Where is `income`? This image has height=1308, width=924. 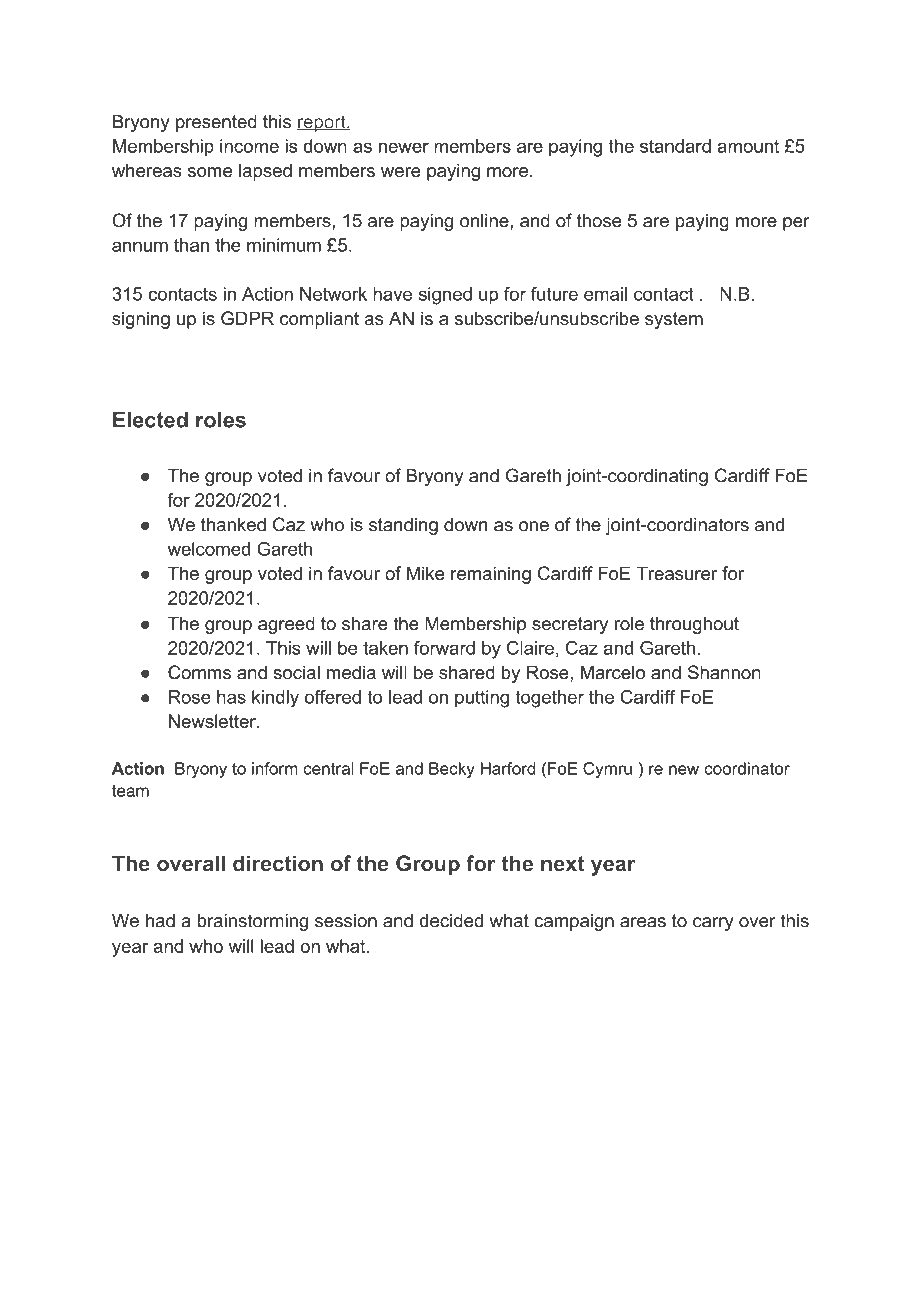 income is located at coordinates (249, 146).
